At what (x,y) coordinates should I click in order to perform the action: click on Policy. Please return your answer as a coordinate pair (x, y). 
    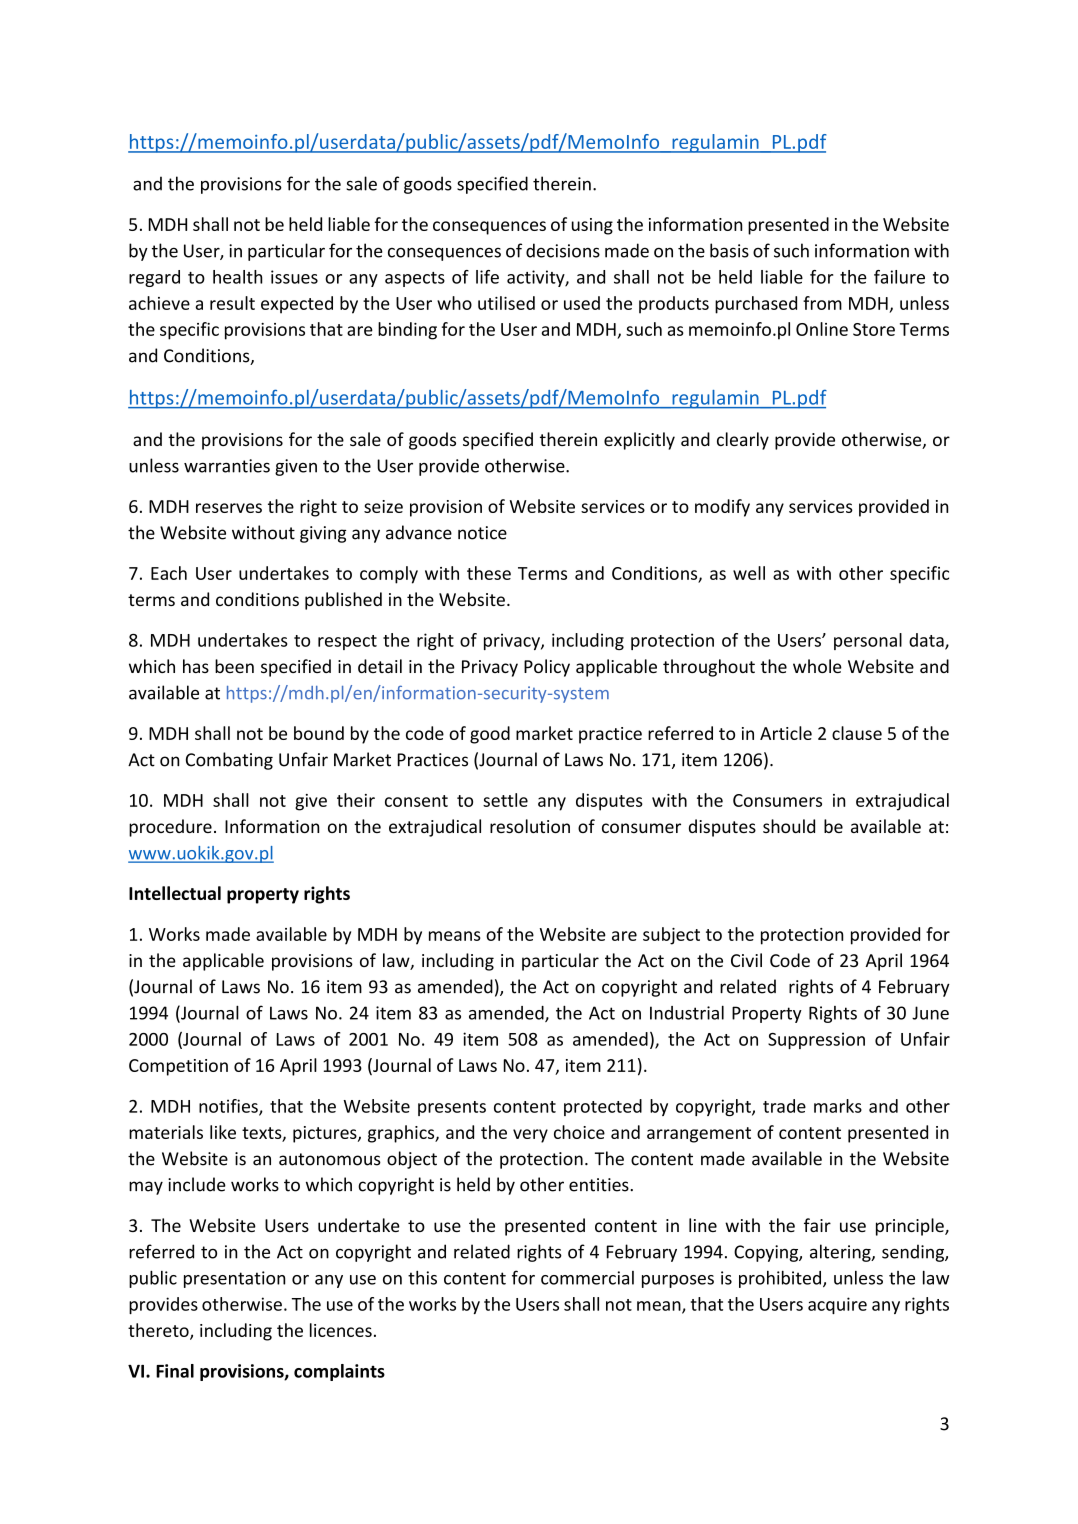
    Looking at the image, I should click on (547, 668).
